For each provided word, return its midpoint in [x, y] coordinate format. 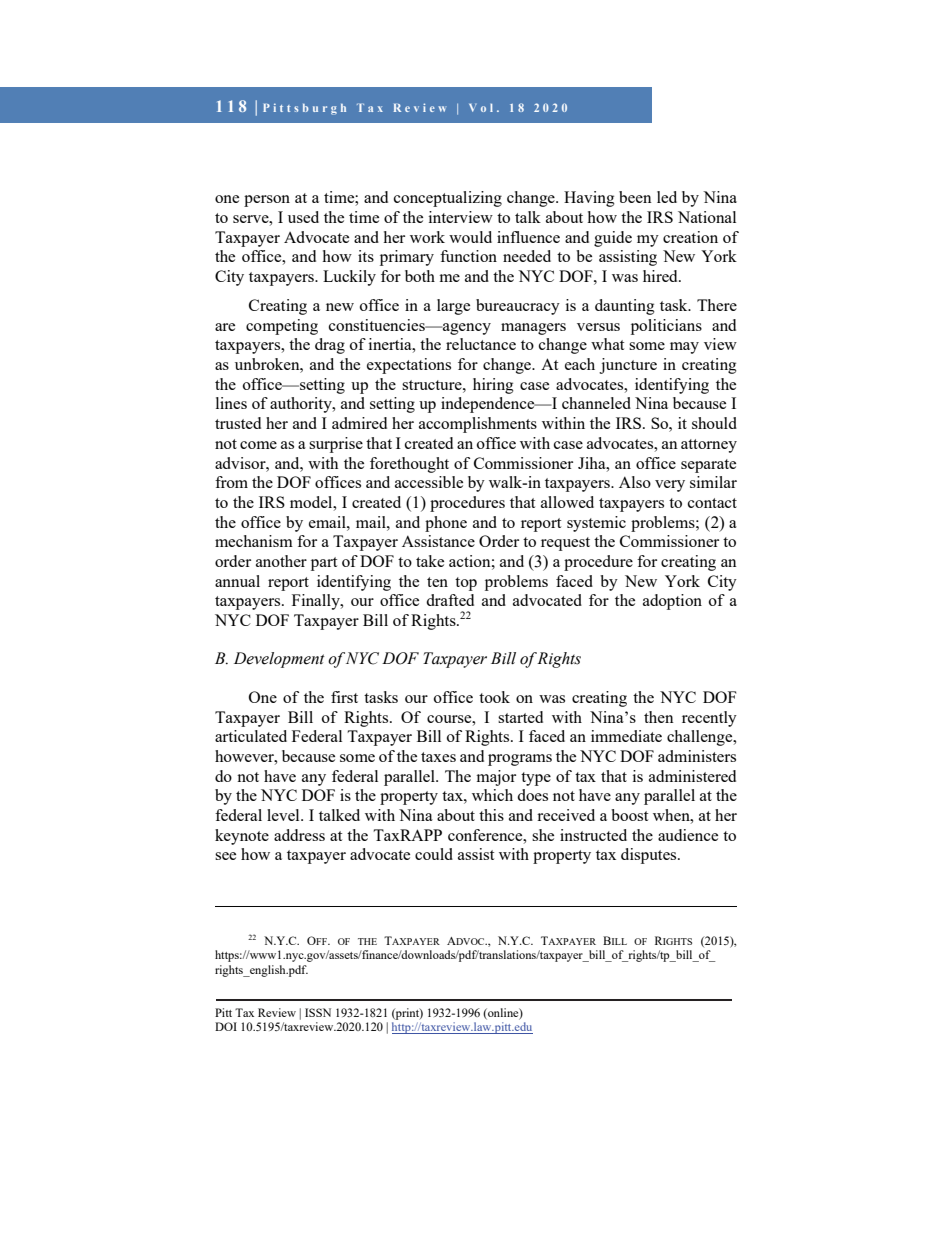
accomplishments [478, 425]
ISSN [318, 1012]
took [494, 697]
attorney [709, 446]
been [635, 197]
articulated [251, 736]
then [659, 717]
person [267, 201]
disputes [650, 856]
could [434, 854]
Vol [481, 108]
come [258, 445]
